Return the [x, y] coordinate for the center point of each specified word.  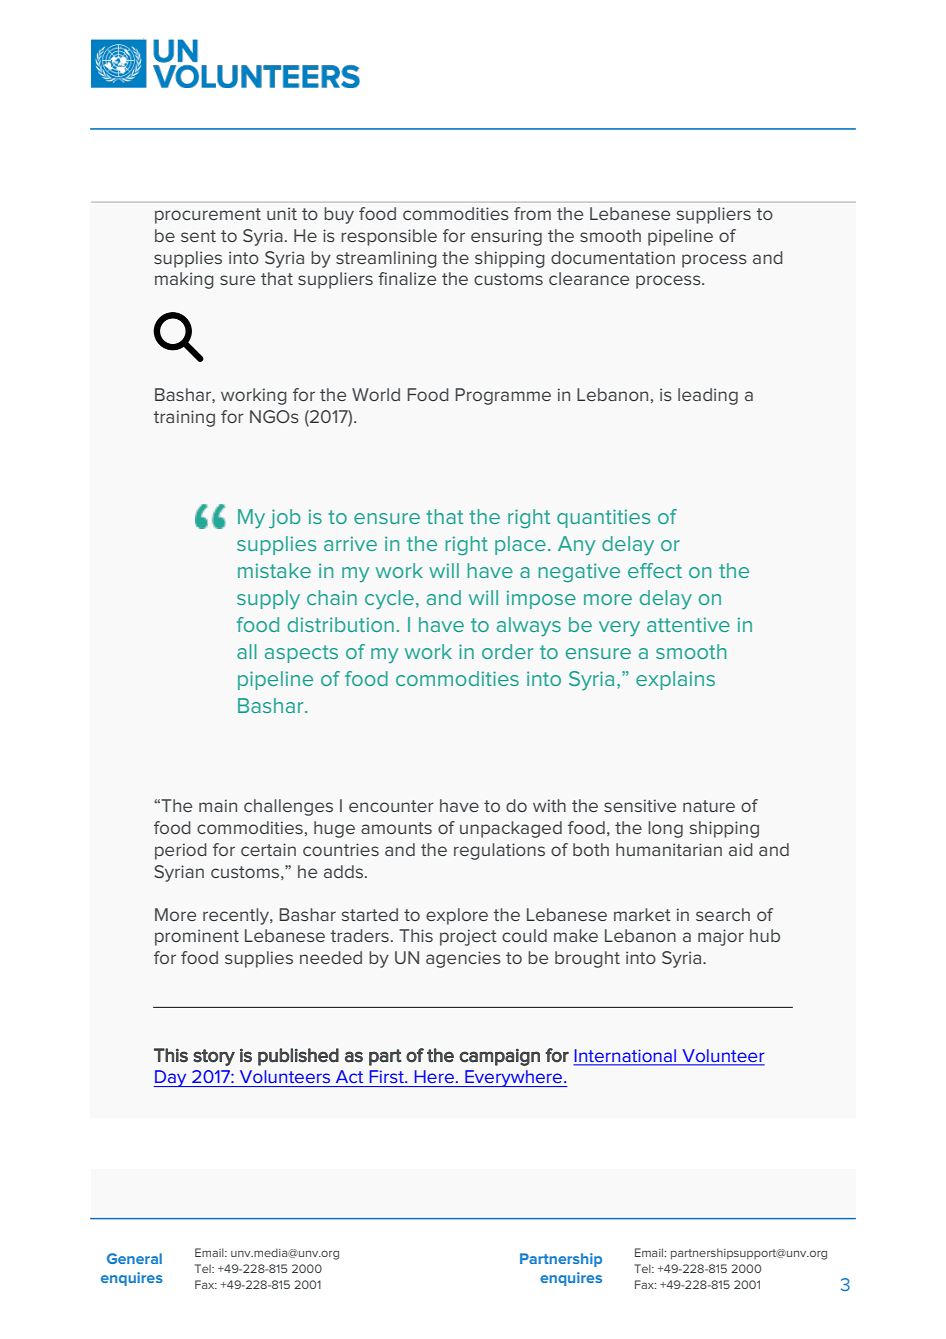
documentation [613, 257]
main [218, 805]
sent [198, 236]
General [134, 1258]
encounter [391, 806]
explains [675, 680]
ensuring [506, 237]
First [388, 1076]
